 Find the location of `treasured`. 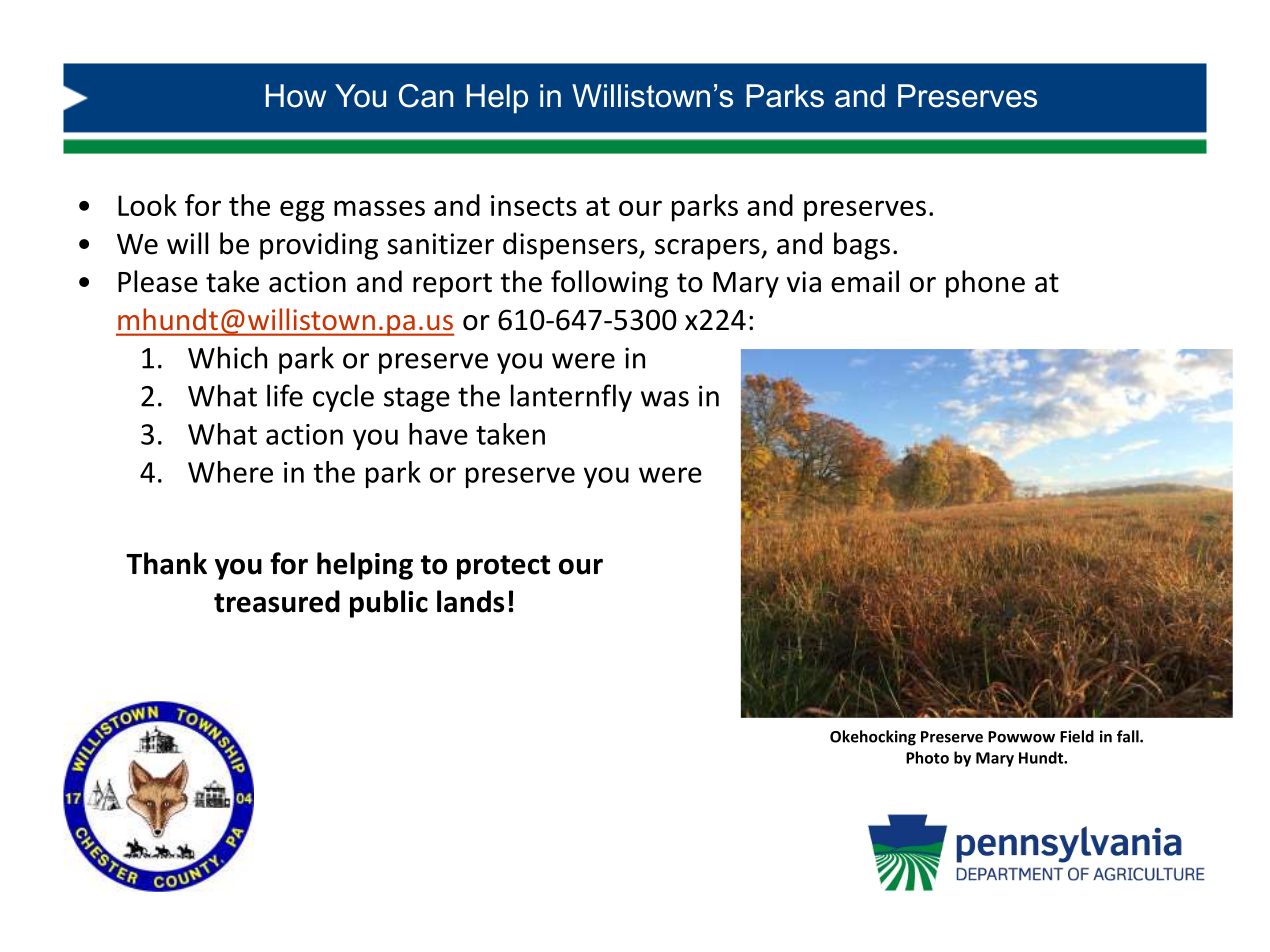

treasured is located at coordinates (277, 601).
